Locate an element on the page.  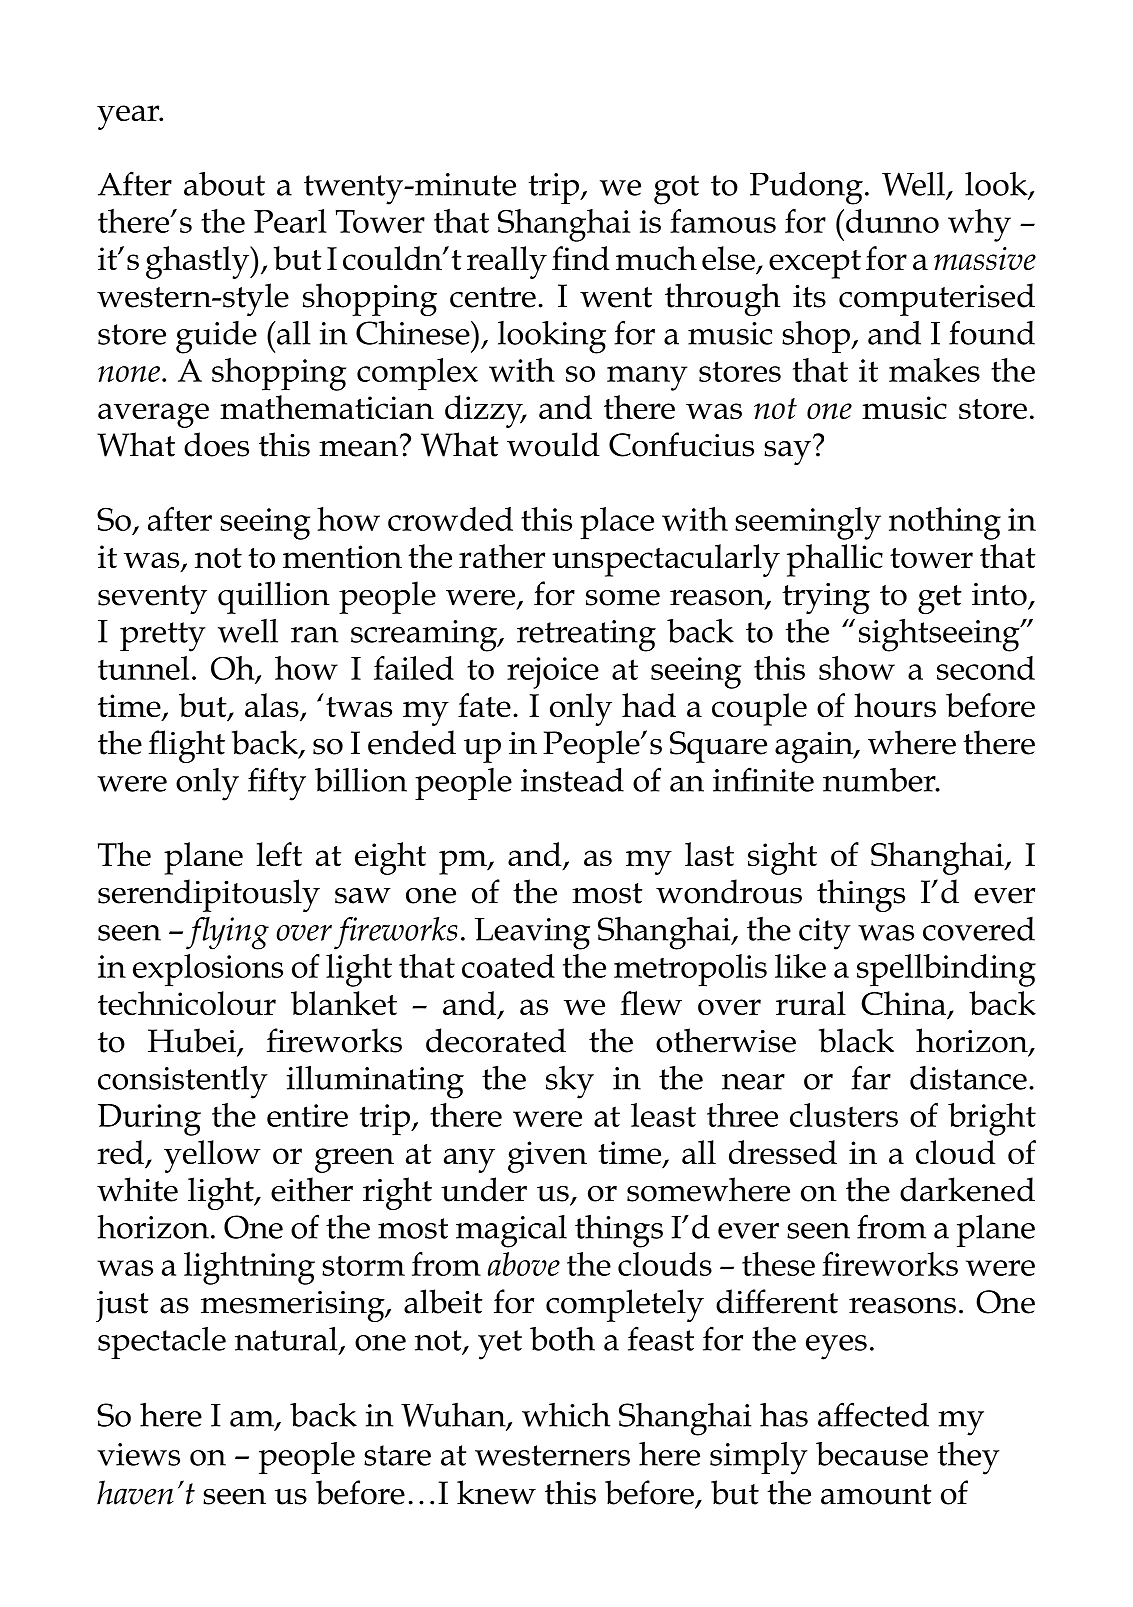
got is located at coordinates (676, 190).
